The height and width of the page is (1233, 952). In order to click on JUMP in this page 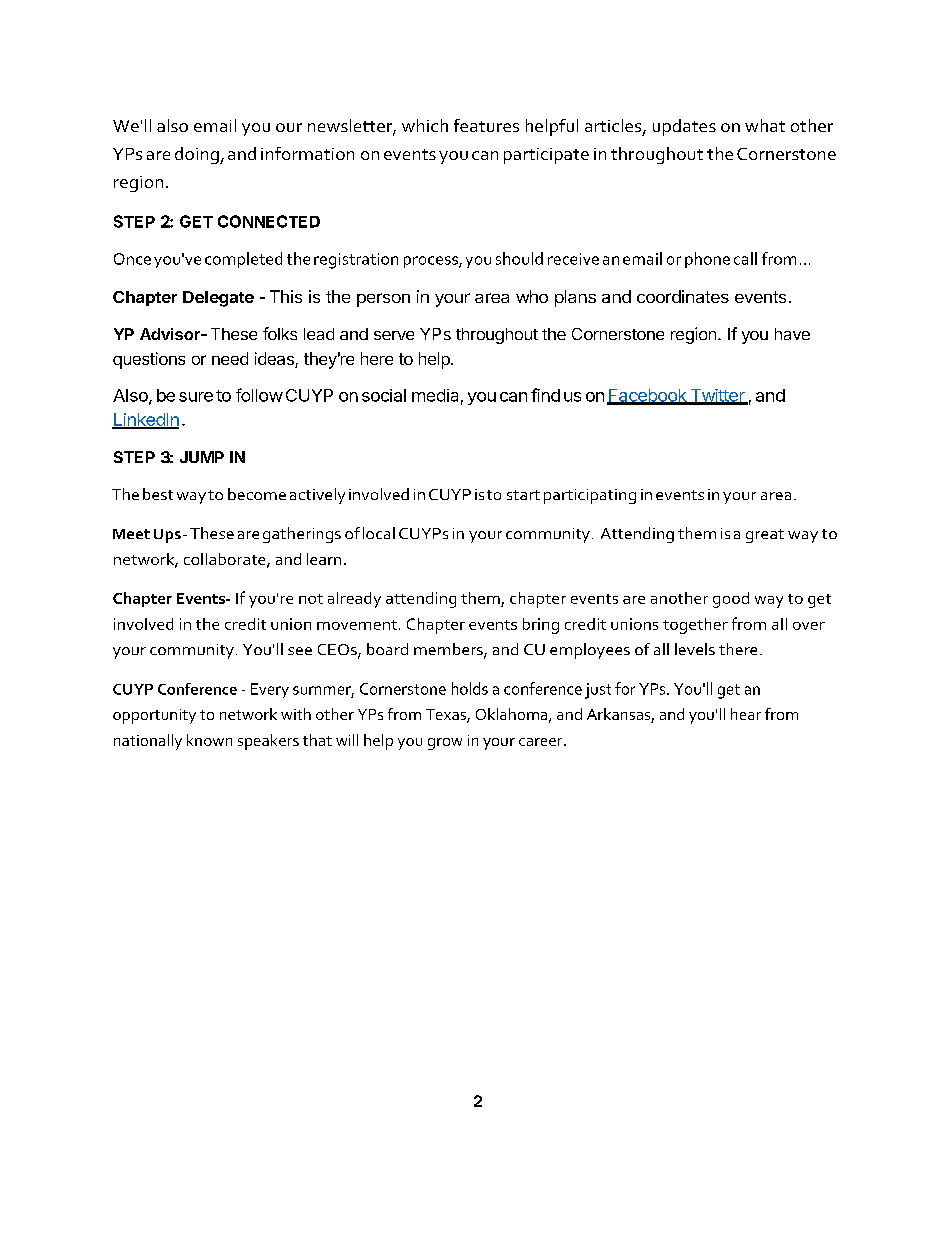, I will do `click(202, 457)`.
